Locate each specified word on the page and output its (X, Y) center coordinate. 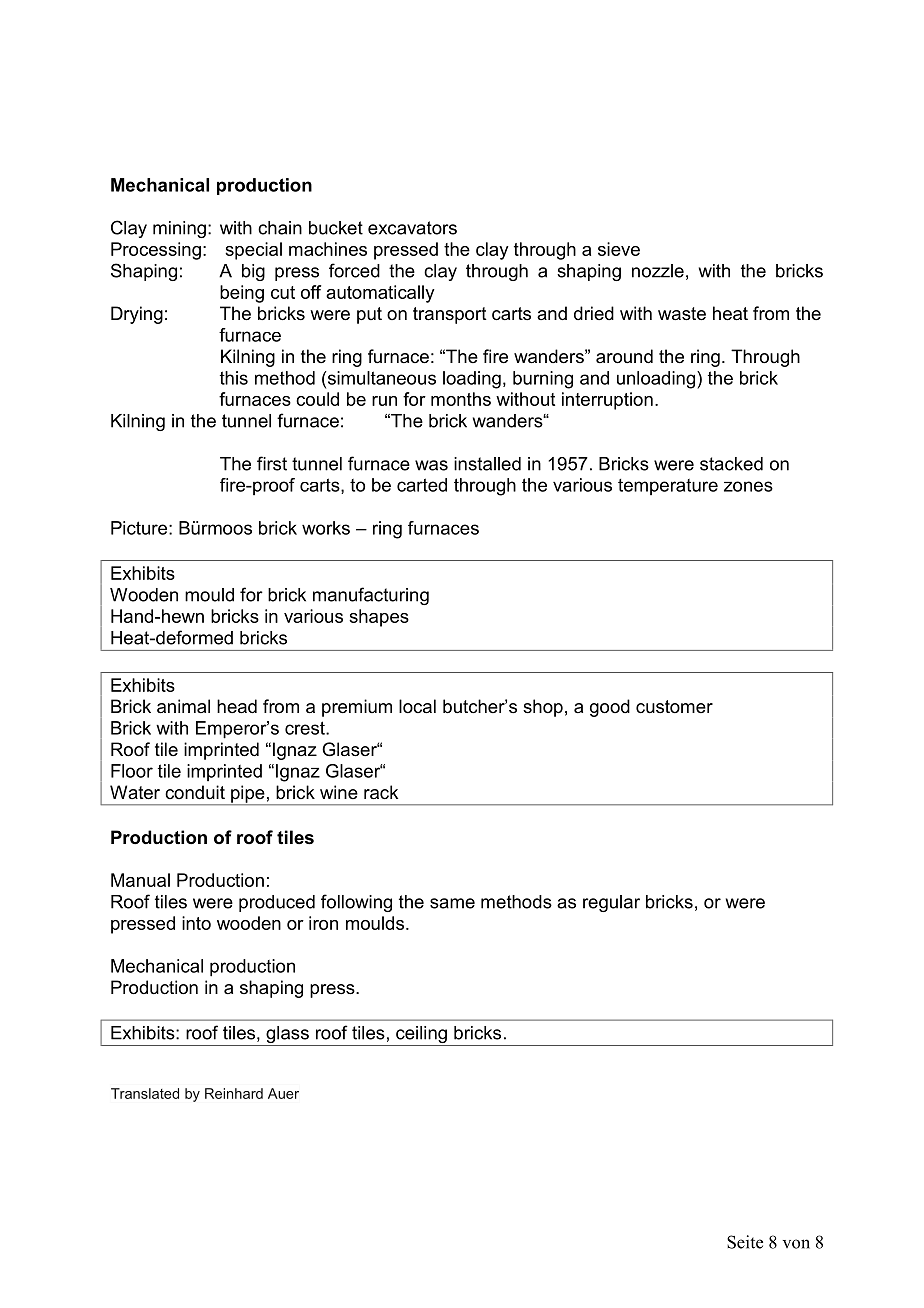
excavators (412, 228)
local (417, 706)
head (237, 706)
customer (674, 706)
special (253, 251)
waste (682, 314)
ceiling (421, 1036)
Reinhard (234, 1093)
